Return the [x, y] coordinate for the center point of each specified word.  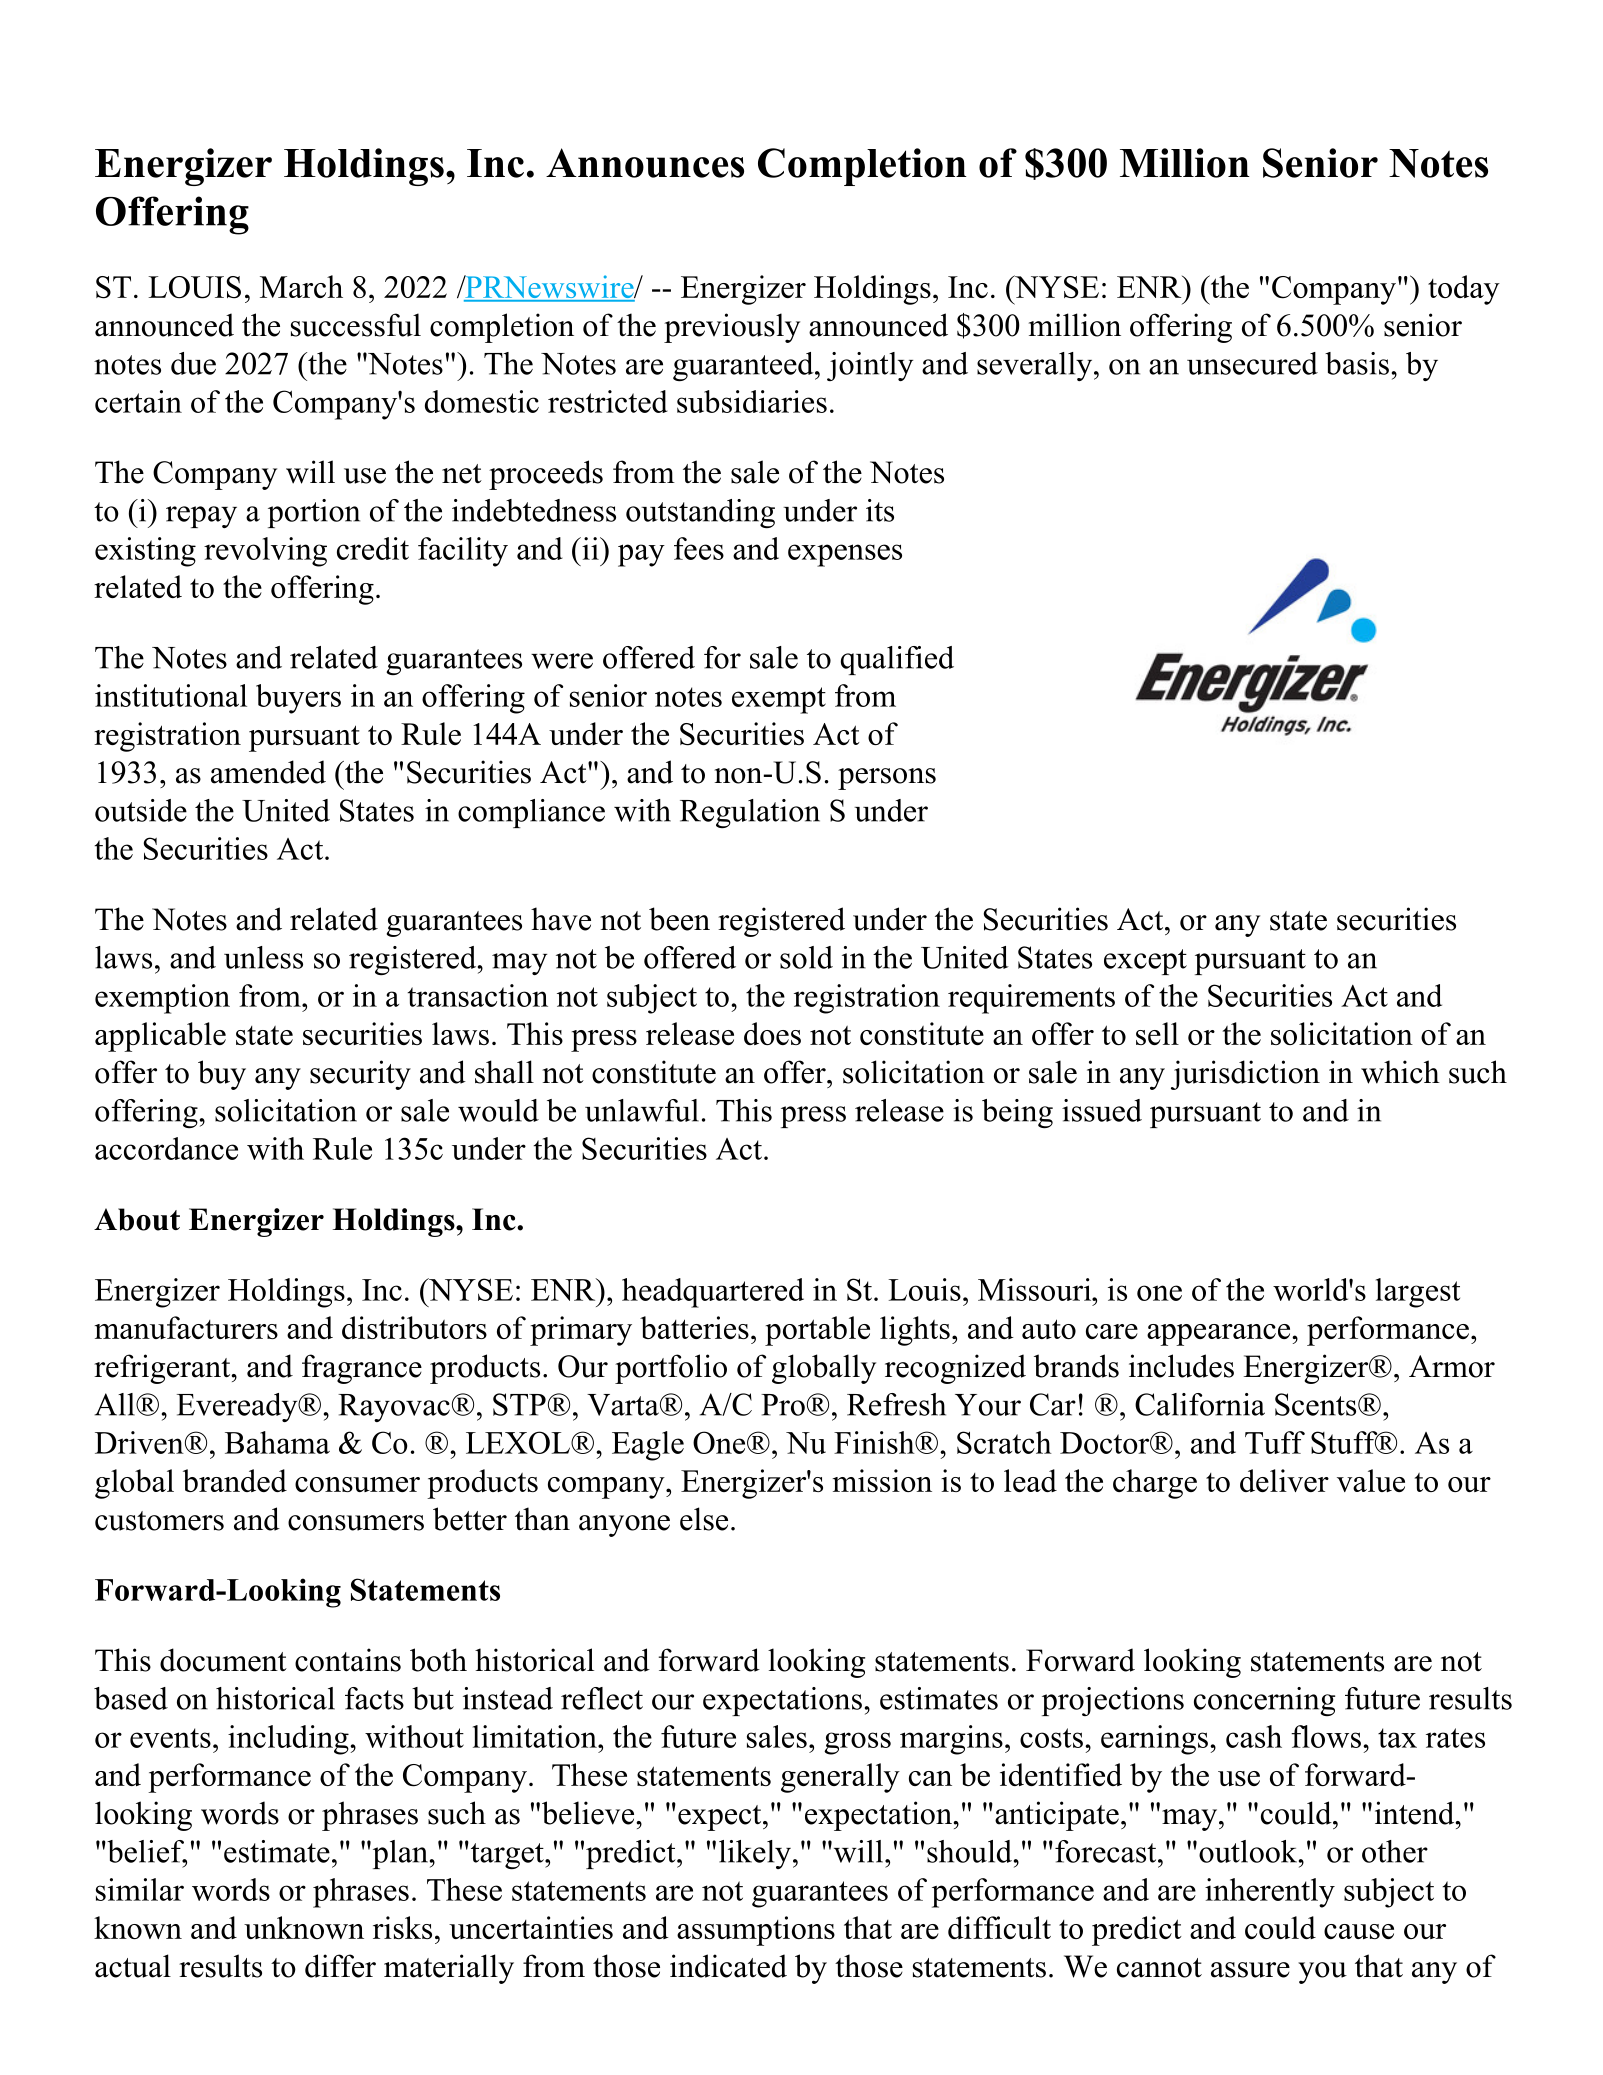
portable [817, 1331]
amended [268, 772]
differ [340, 1966]
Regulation [750, 813]
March [301, 286]
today [1464, 290]
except [1145, 962]
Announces [645, 163]
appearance [1220, 1335]
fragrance [362, 1369]
